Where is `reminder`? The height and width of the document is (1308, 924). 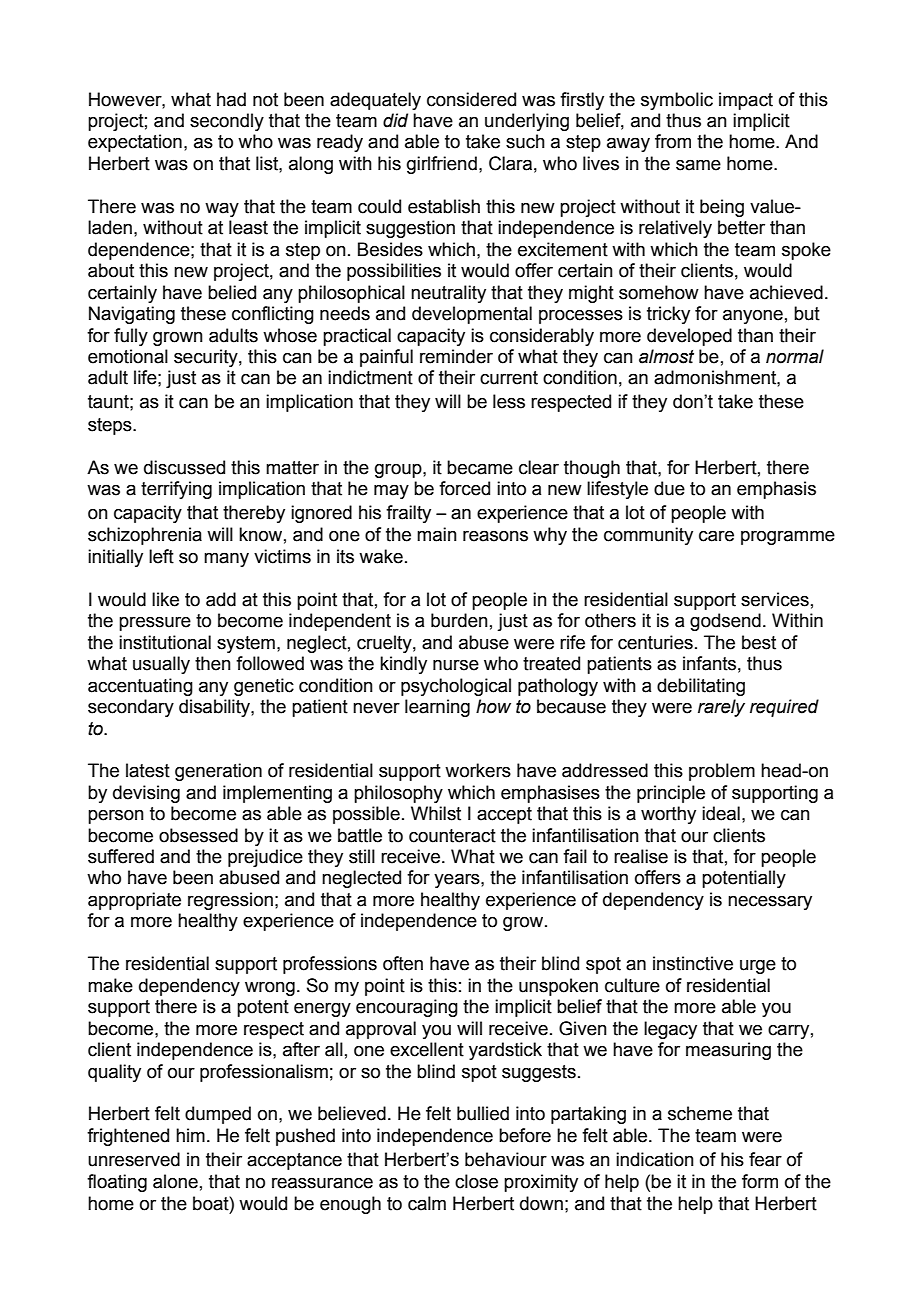 reminder is located at coordinates (456, 356).
